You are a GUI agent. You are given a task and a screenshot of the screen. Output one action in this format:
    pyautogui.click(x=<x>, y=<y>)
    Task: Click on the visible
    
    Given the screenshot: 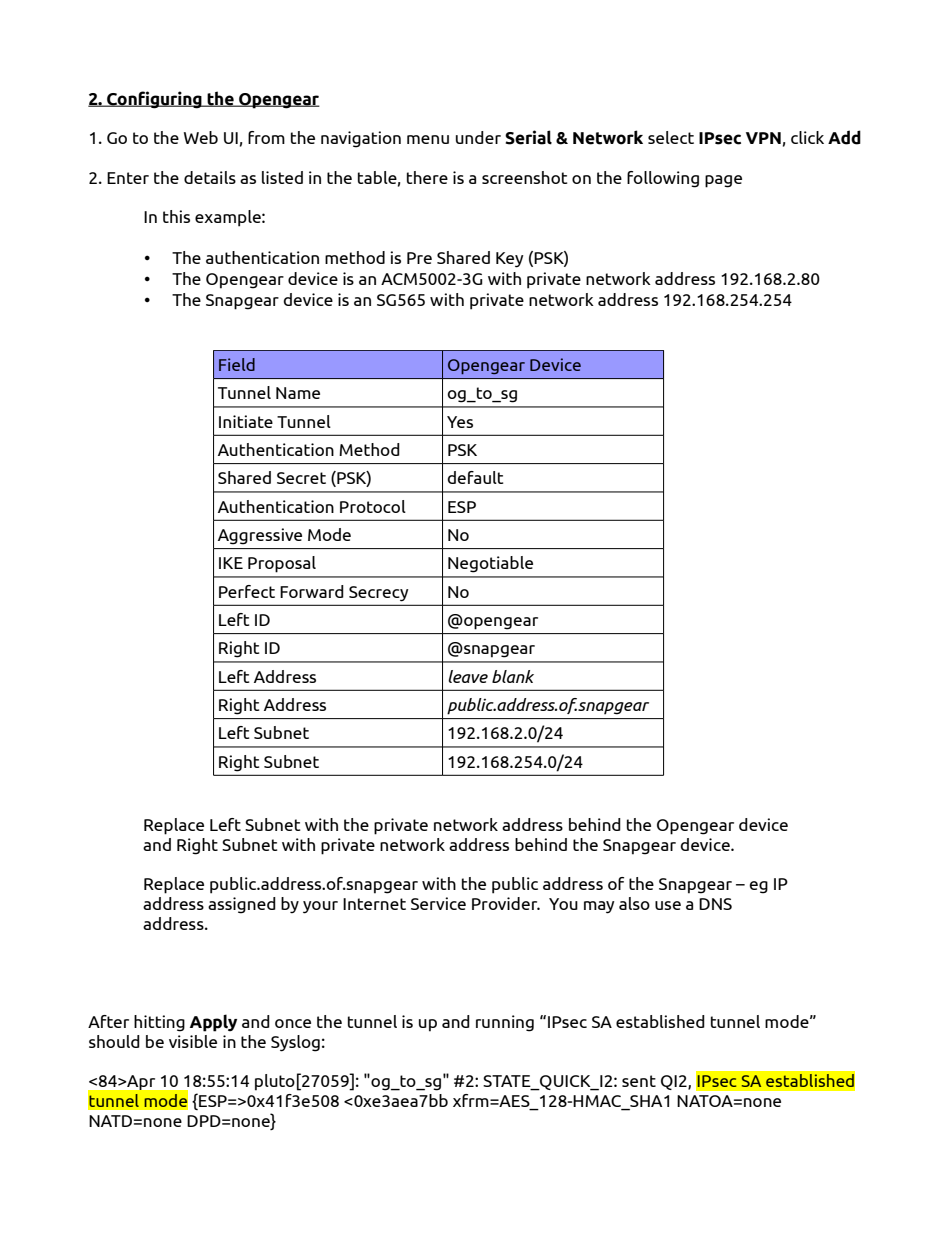 What is the action you would take?
    pyautogui.click(x=193, y=1041)
